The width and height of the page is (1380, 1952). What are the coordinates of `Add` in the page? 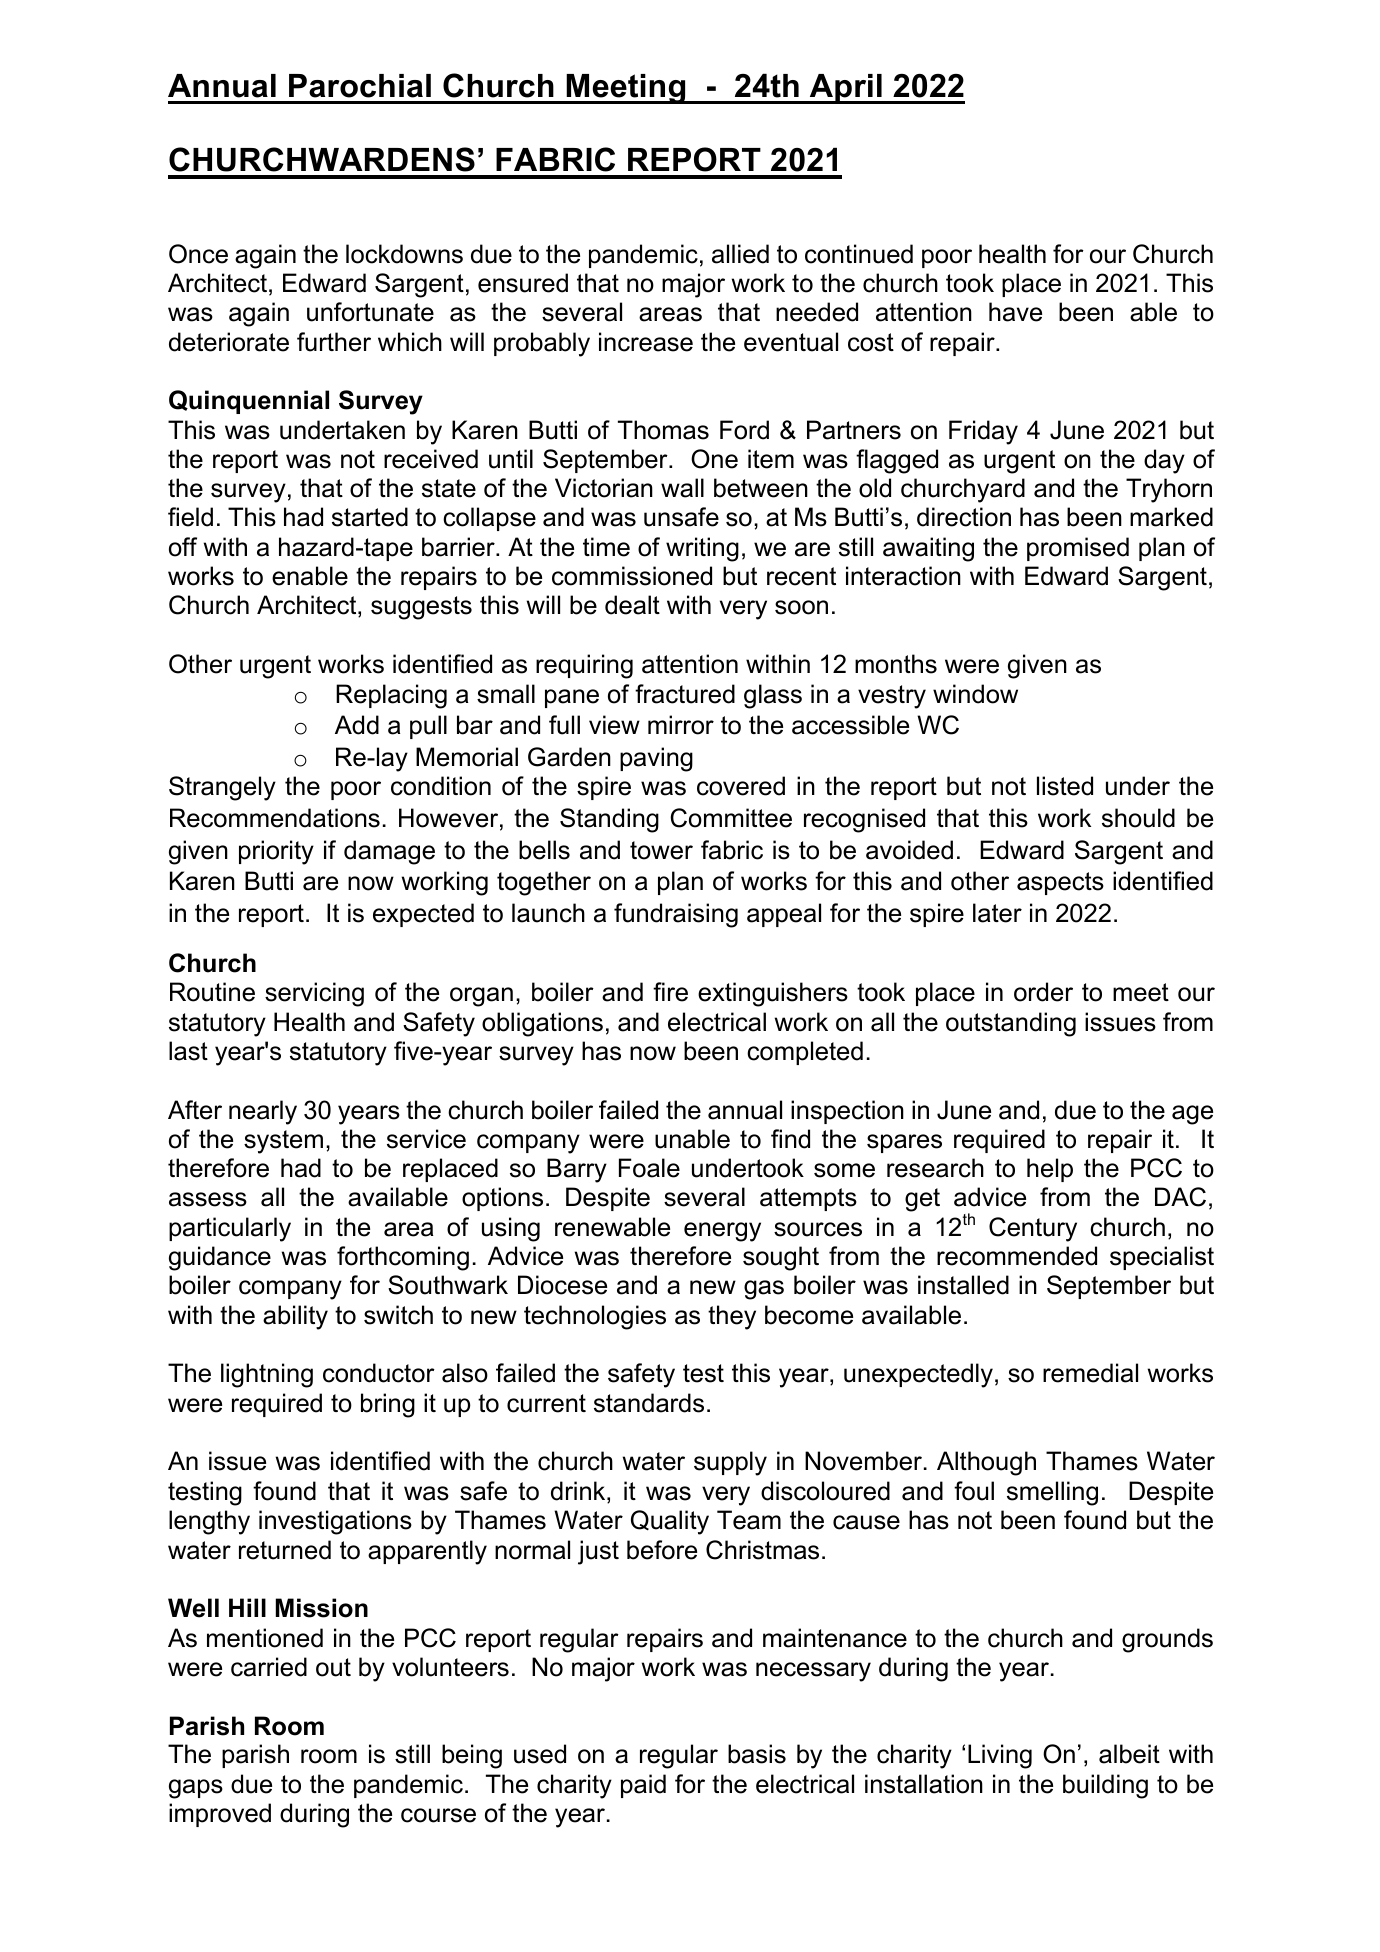 It's located at (357, 725).
